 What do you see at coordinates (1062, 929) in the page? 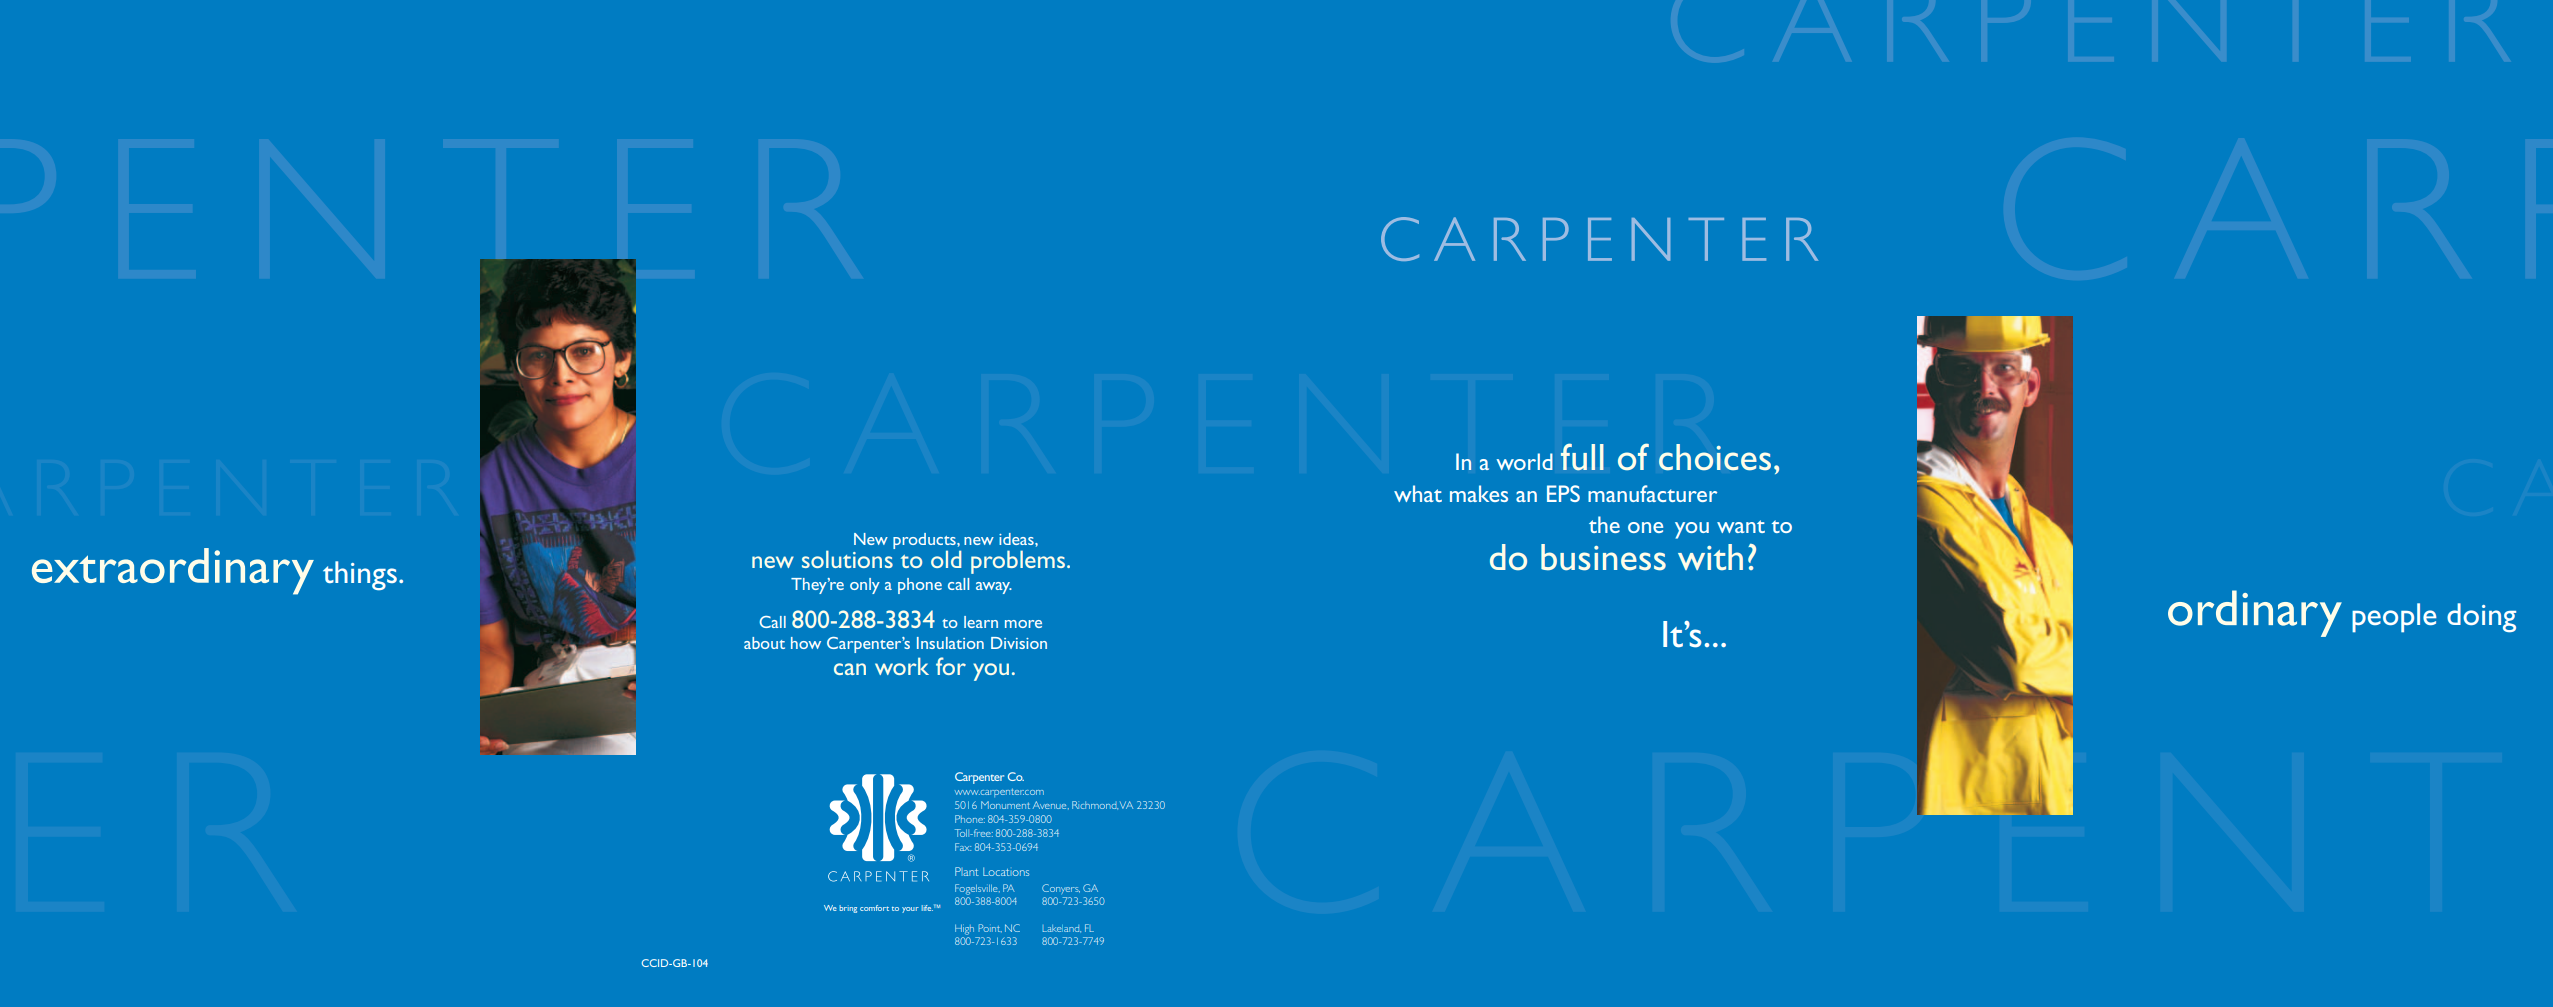
I see `Lakeland` at bounding box center [1062, 929].
